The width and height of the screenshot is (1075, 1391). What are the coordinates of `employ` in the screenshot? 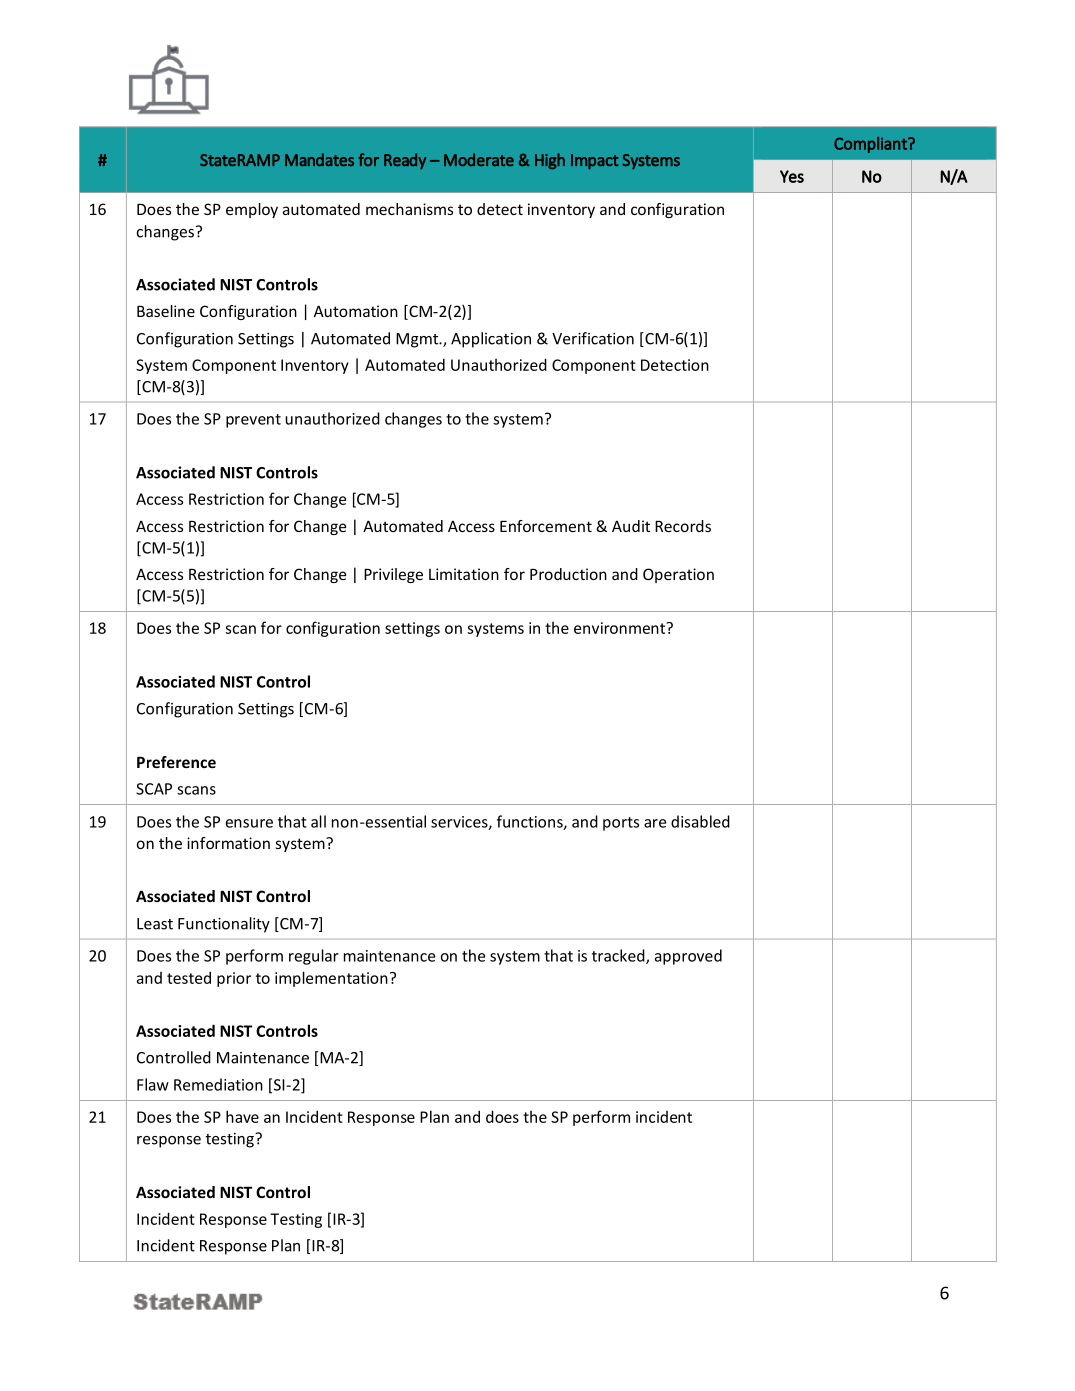 It's located at (252, 210).
